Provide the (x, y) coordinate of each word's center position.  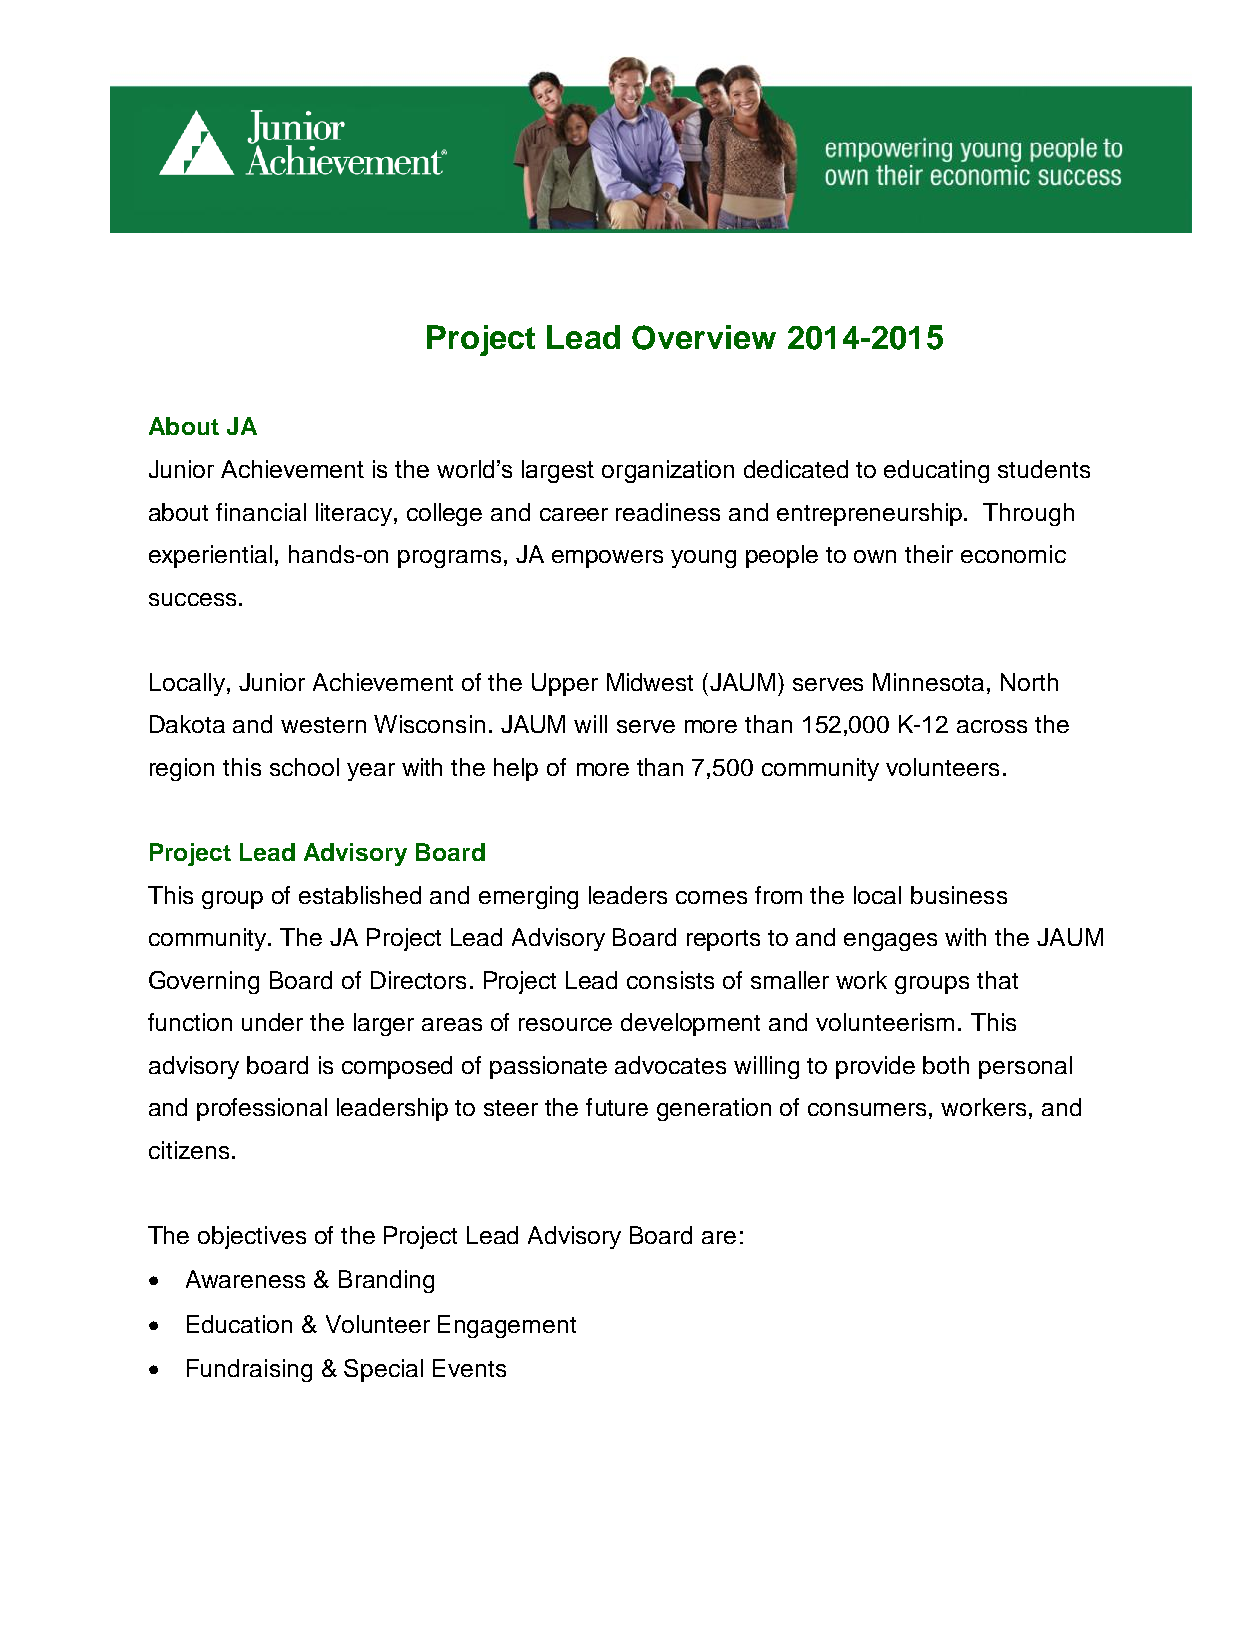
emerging (528, 897)
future (617, 1107)
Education (239, 1324)
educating (936, 471)
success (192, 599)
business (959, 895)
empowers (607, 559)
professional (262, 1109)
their (929, 554)
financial (261, 512)
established (360, 895)
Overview (704, 337)
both (946, 1065)
